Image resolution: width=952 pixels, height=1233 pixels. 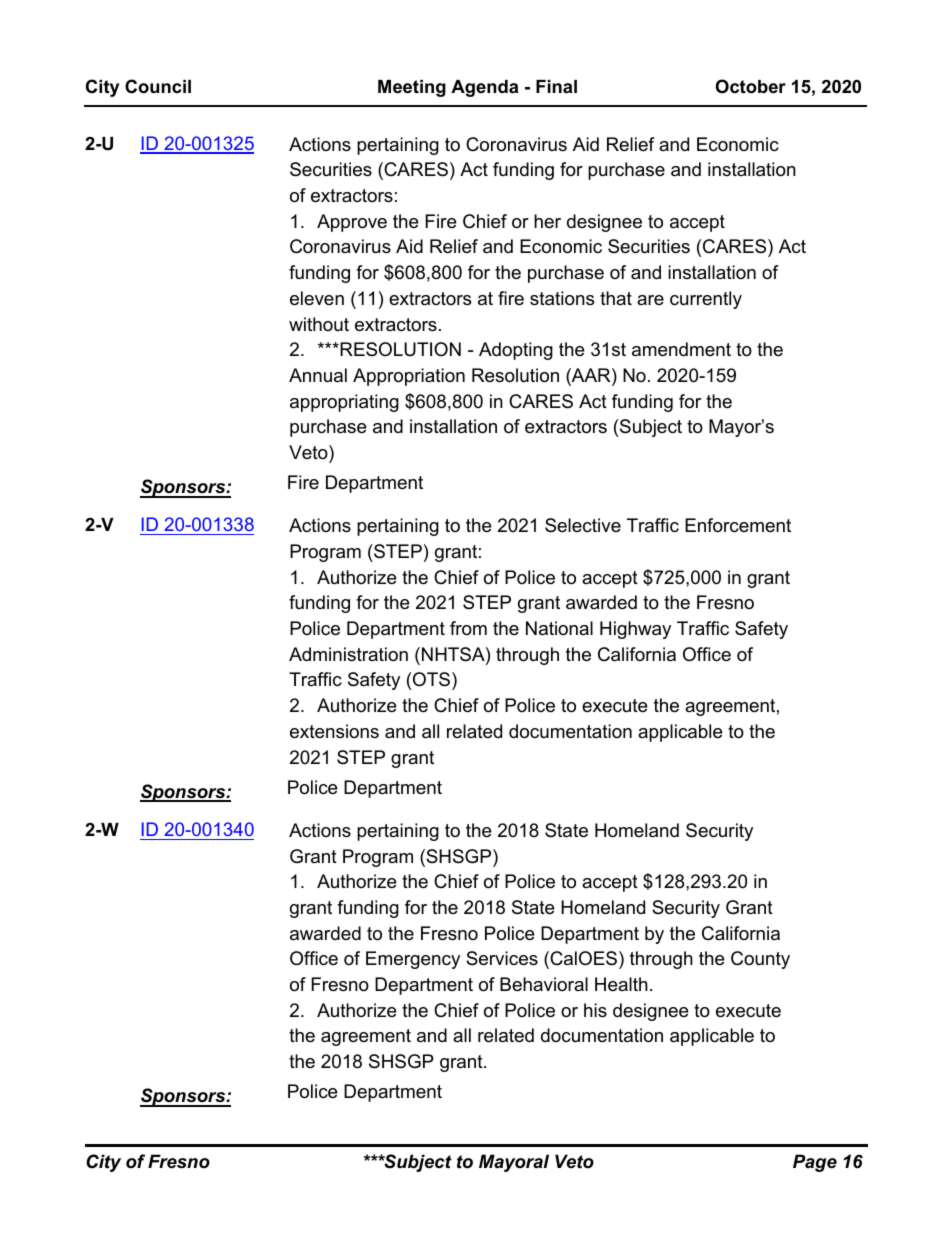 What do you see at coordinates (760, 960) in the screenshot?
I see `County` at bounding box center [760, 960].
